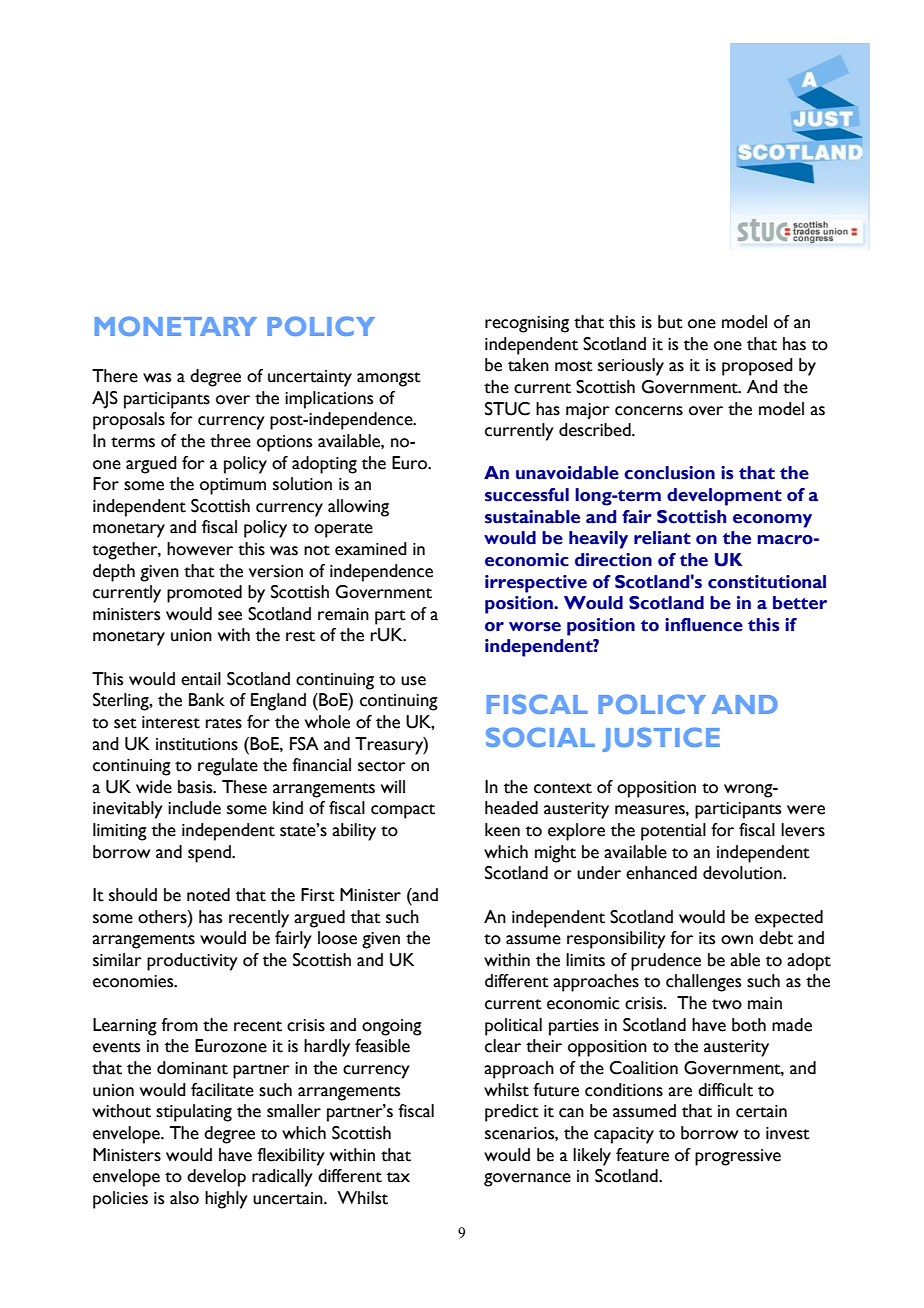 This screenshot has height=1308, width=924. What do you see at coordinates (757, 367) in the screenshot?
I see `proposed` at bounding box center [757, 367].
